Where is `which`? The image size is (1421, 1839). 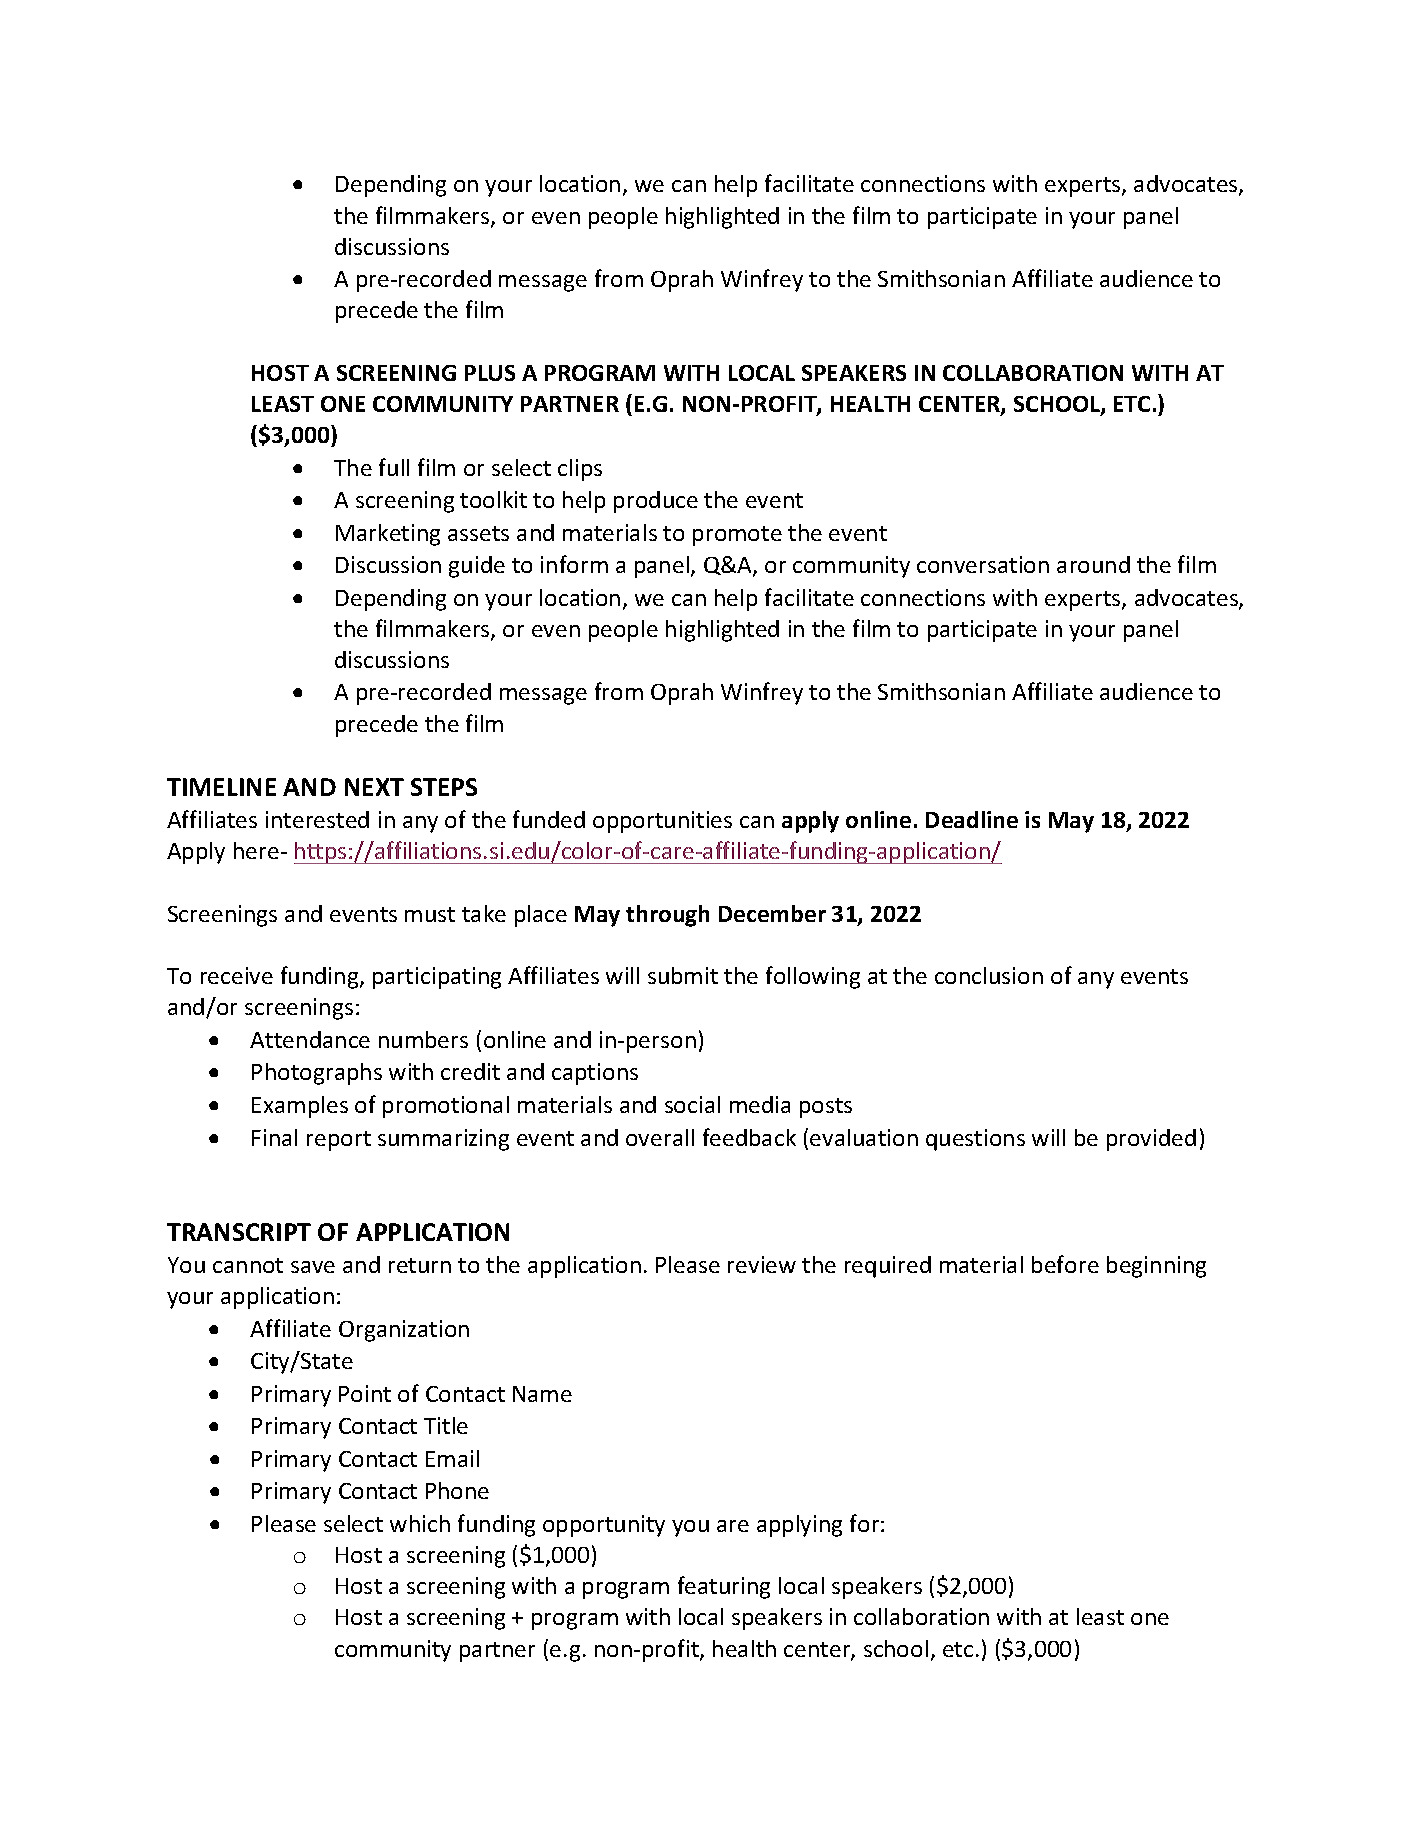
which is located at coordinates (420, 1523).
